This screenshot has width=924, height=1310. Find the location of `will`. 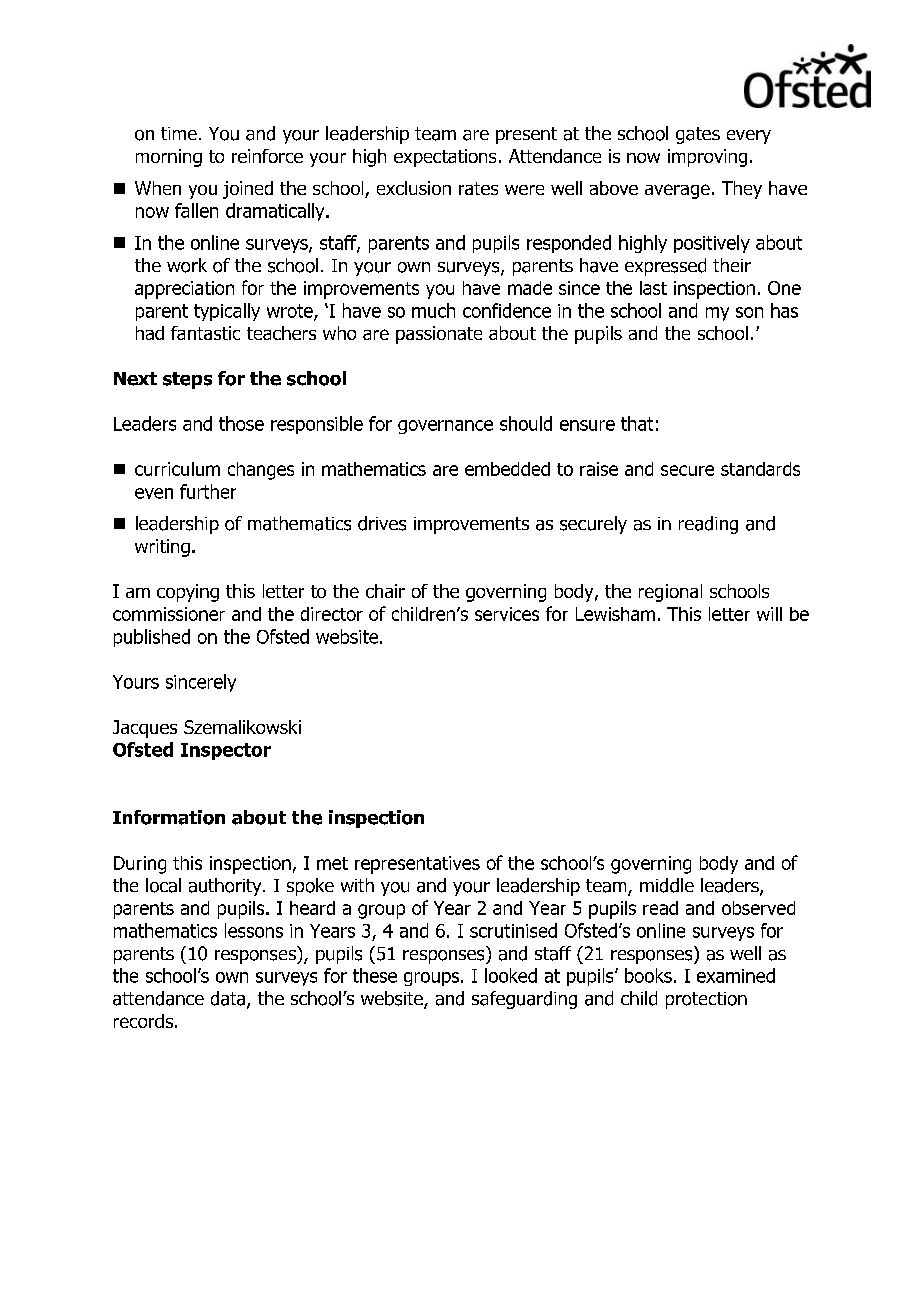

will is located at coordinates (769, 614).
